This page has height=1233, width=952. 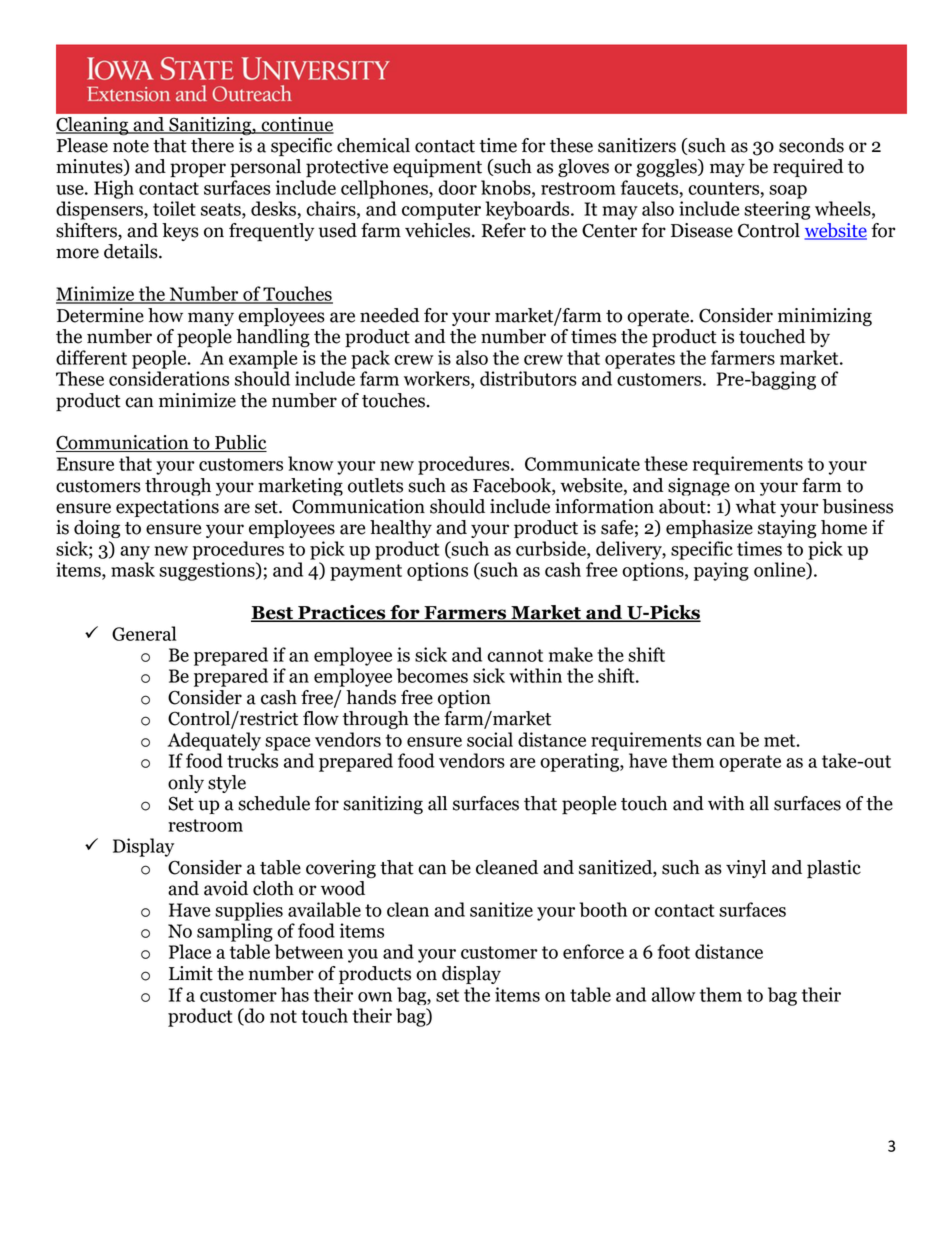 I want to click on mask, so click(x=133, y=569).
